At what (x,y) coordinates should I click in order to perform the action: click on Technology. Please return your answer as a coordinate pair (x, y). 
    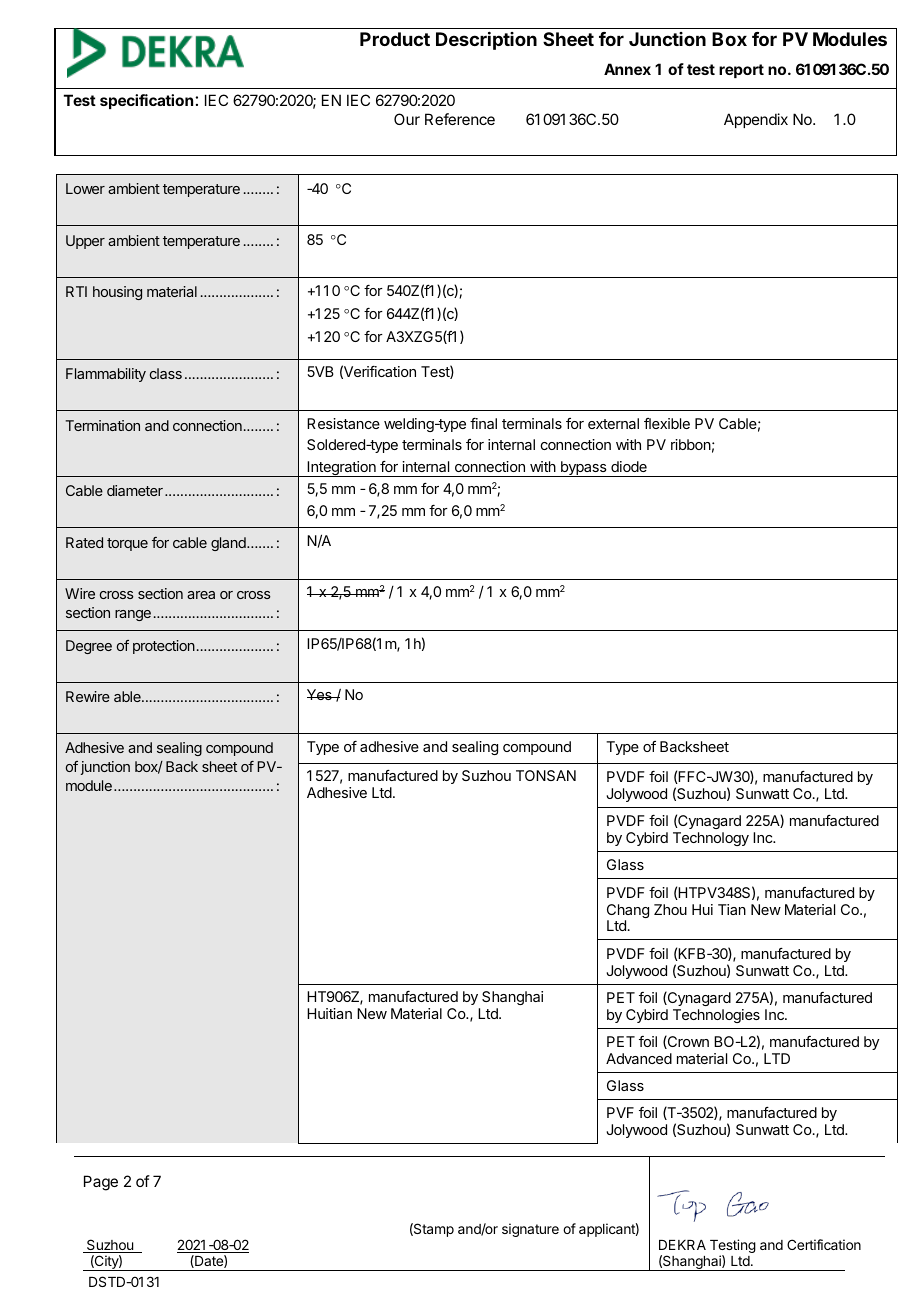
    Looking at the image, I should click on (711, 839).
